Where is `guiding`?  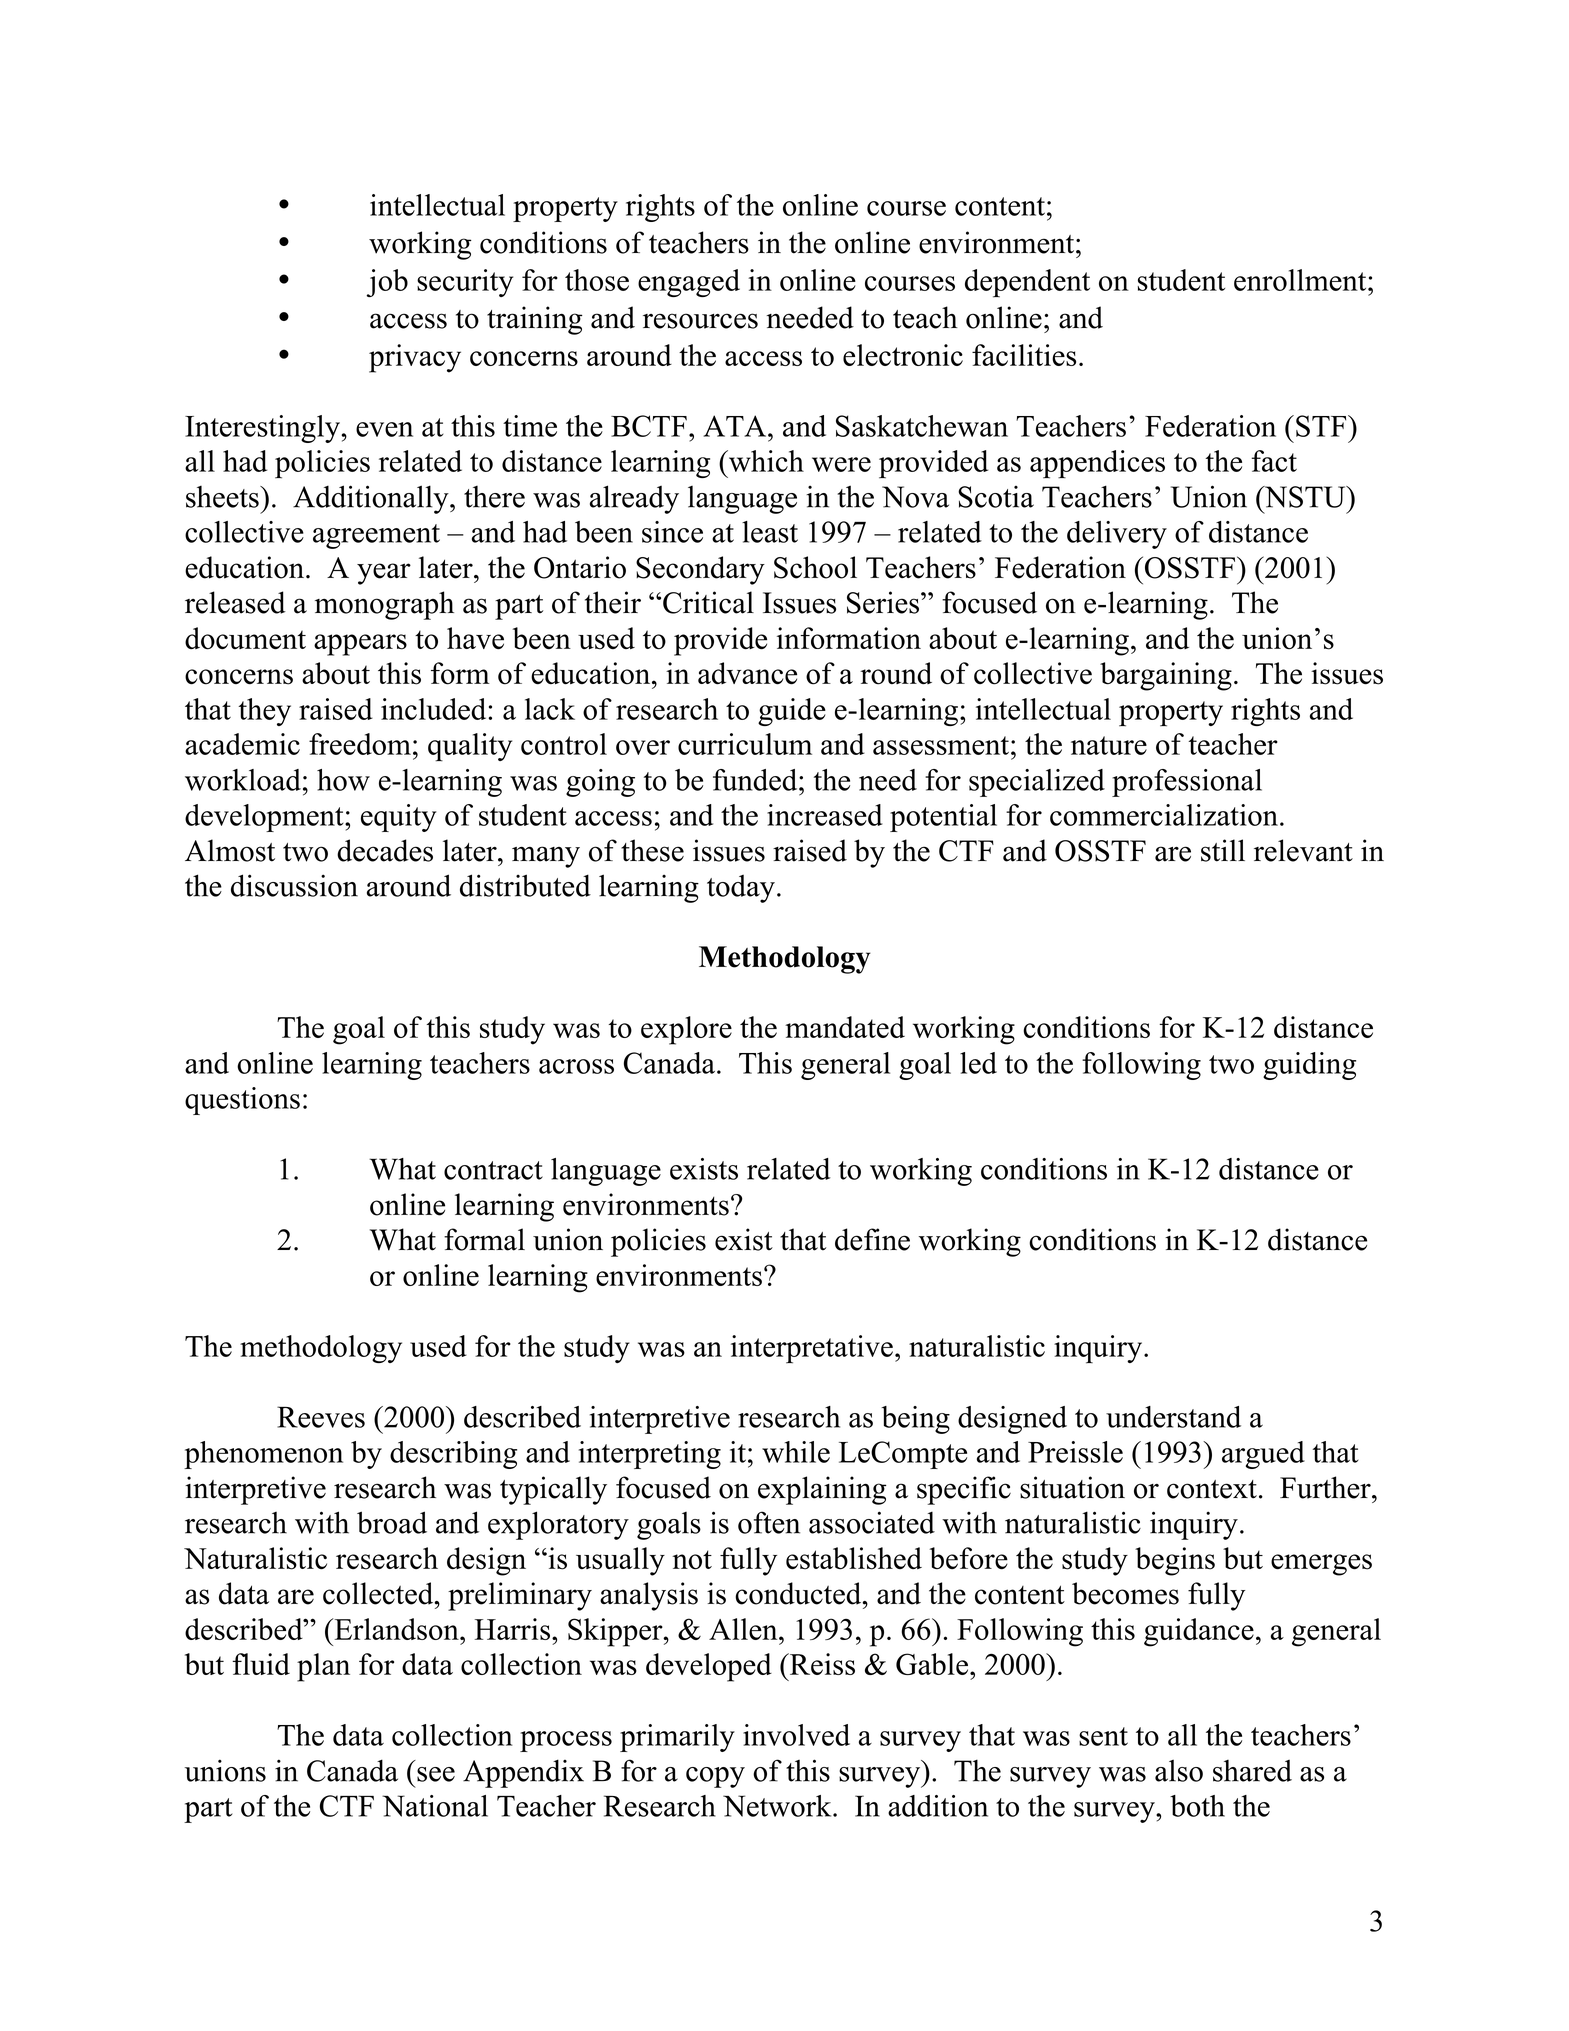
guiding is located at coordinates (1309, 1066).
